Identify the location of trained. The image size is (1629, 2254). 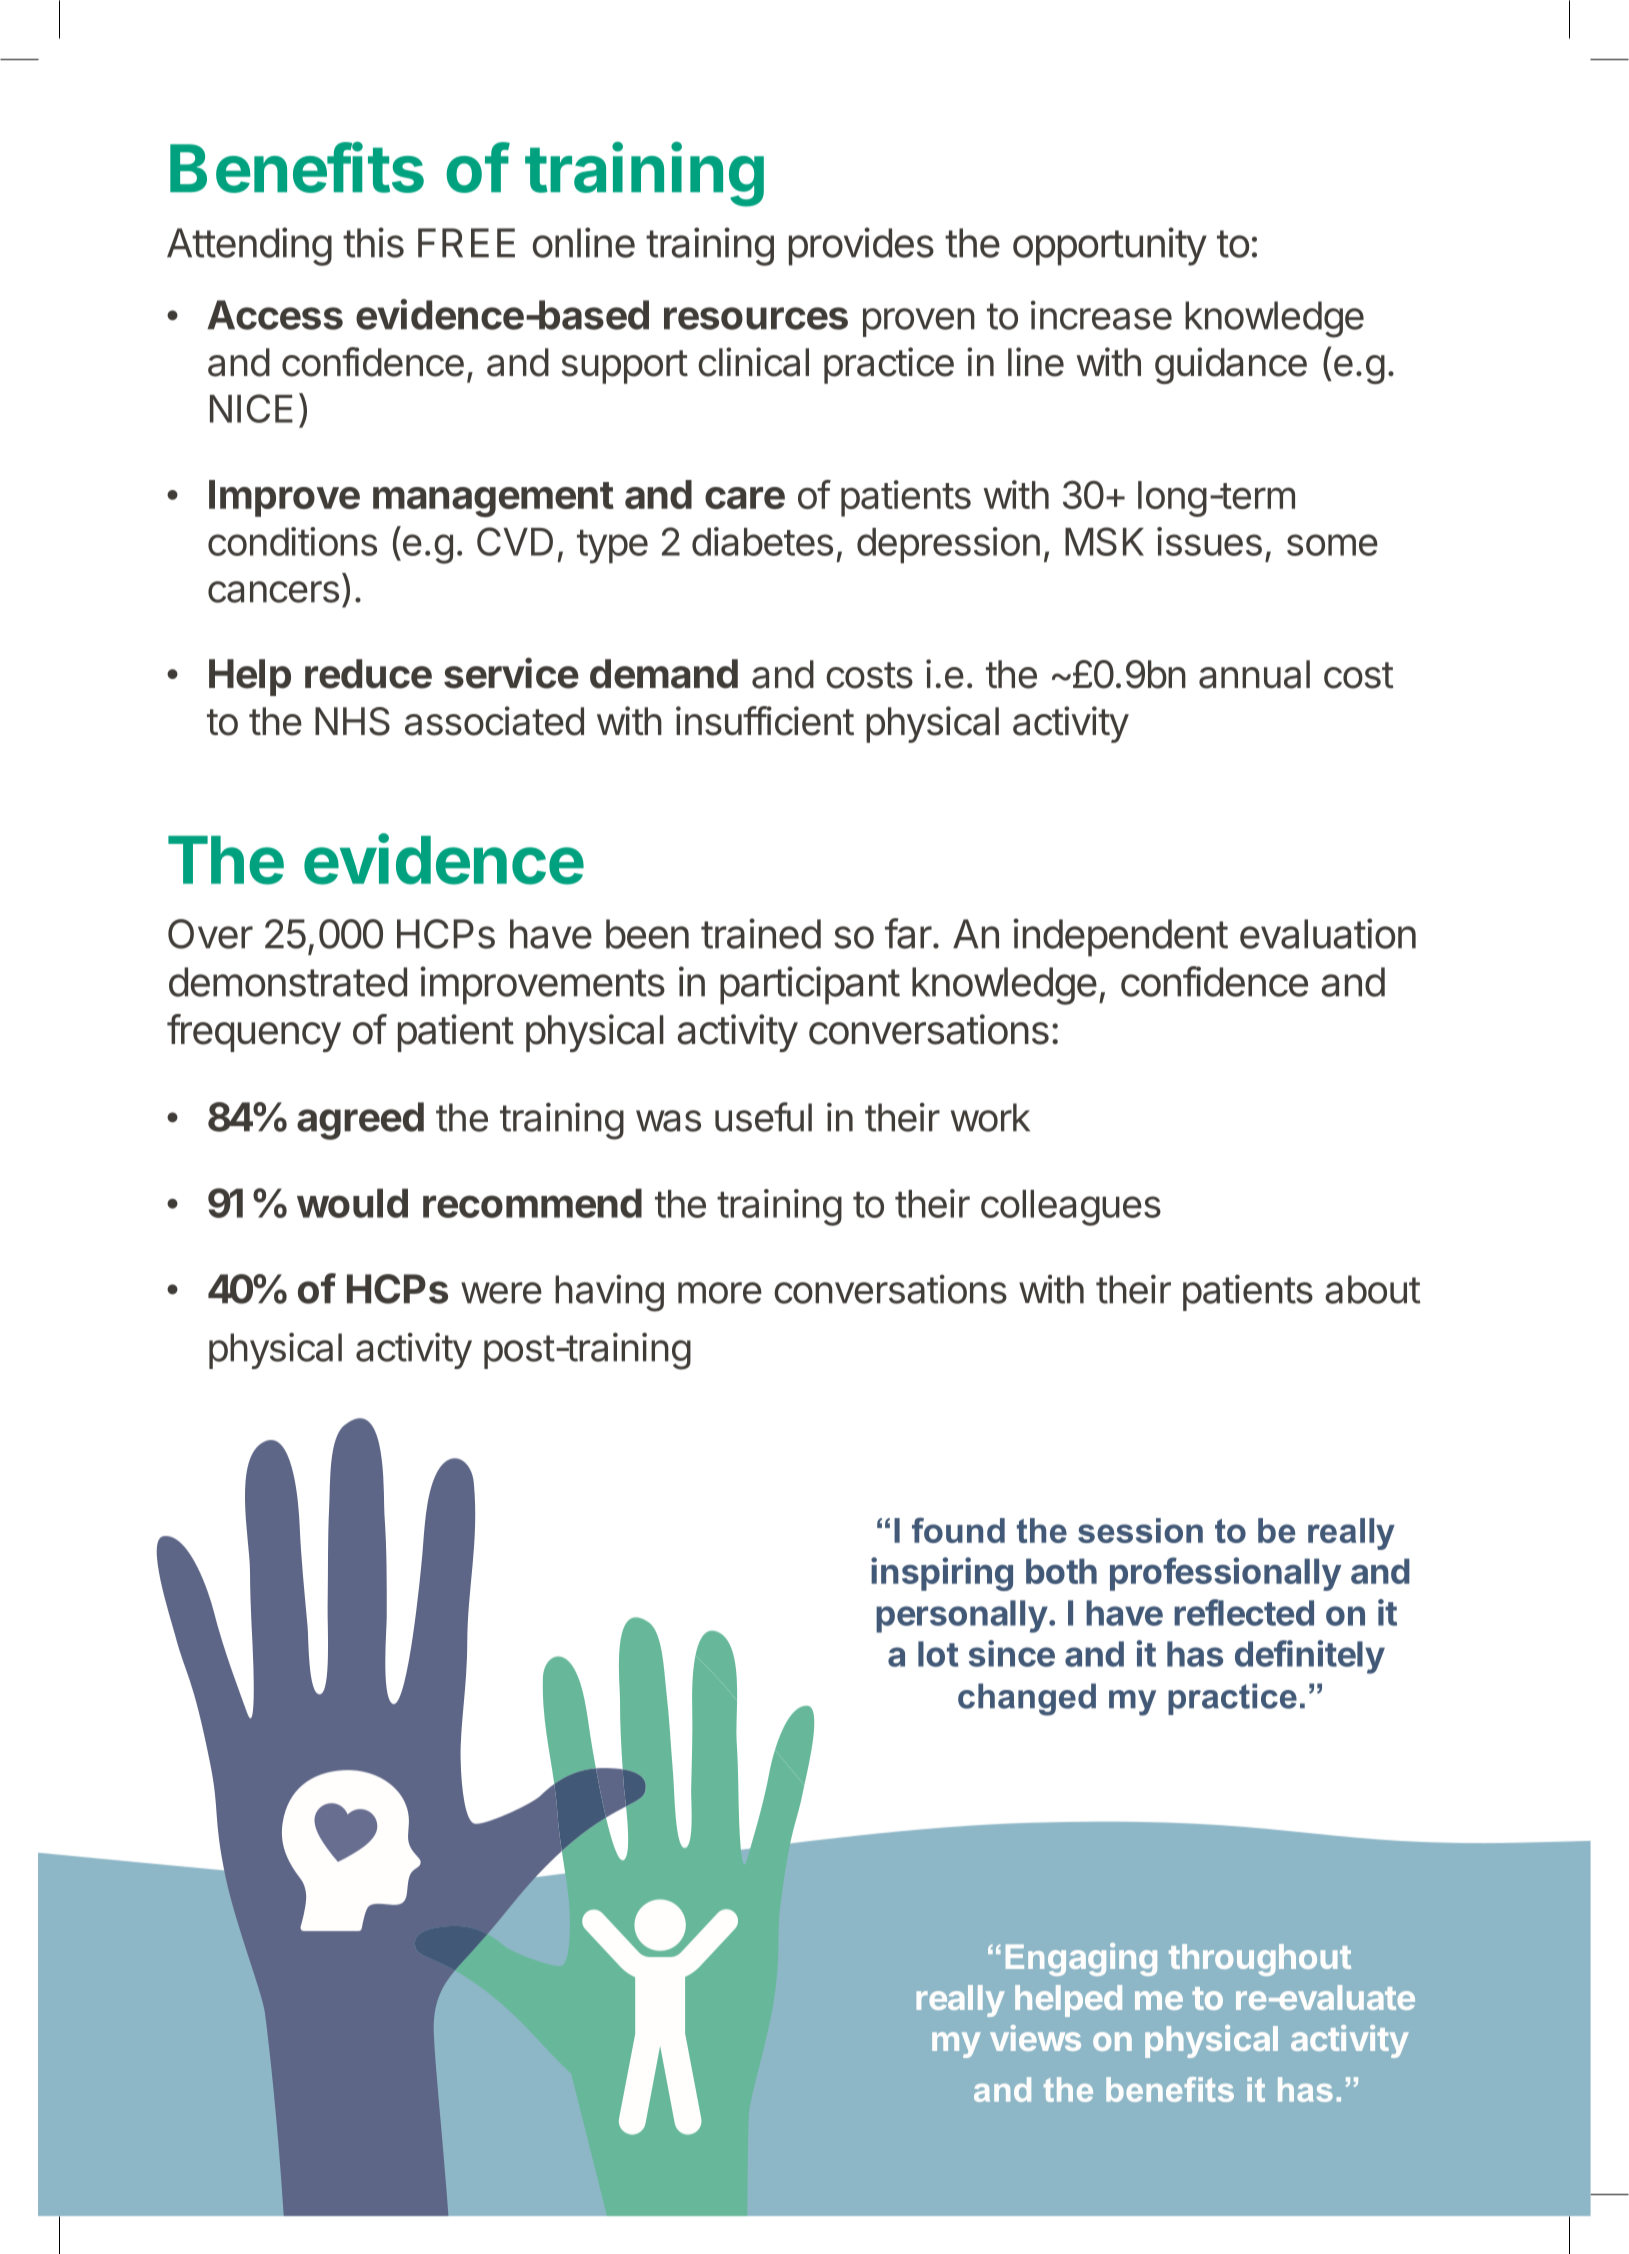
(761, 933).
